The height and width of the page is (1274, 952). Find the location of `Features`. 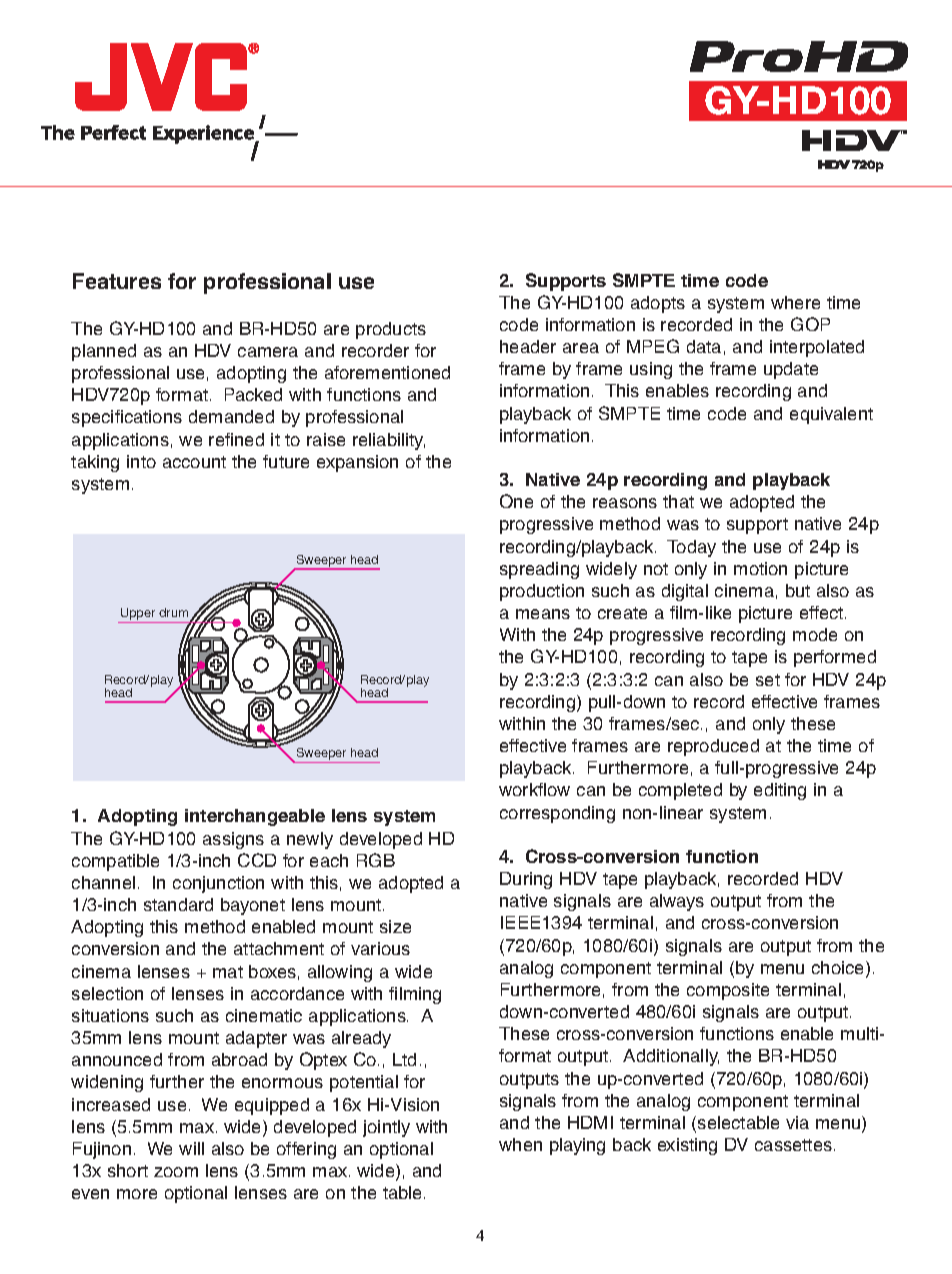

Features is located at coordinates (117, 281).
